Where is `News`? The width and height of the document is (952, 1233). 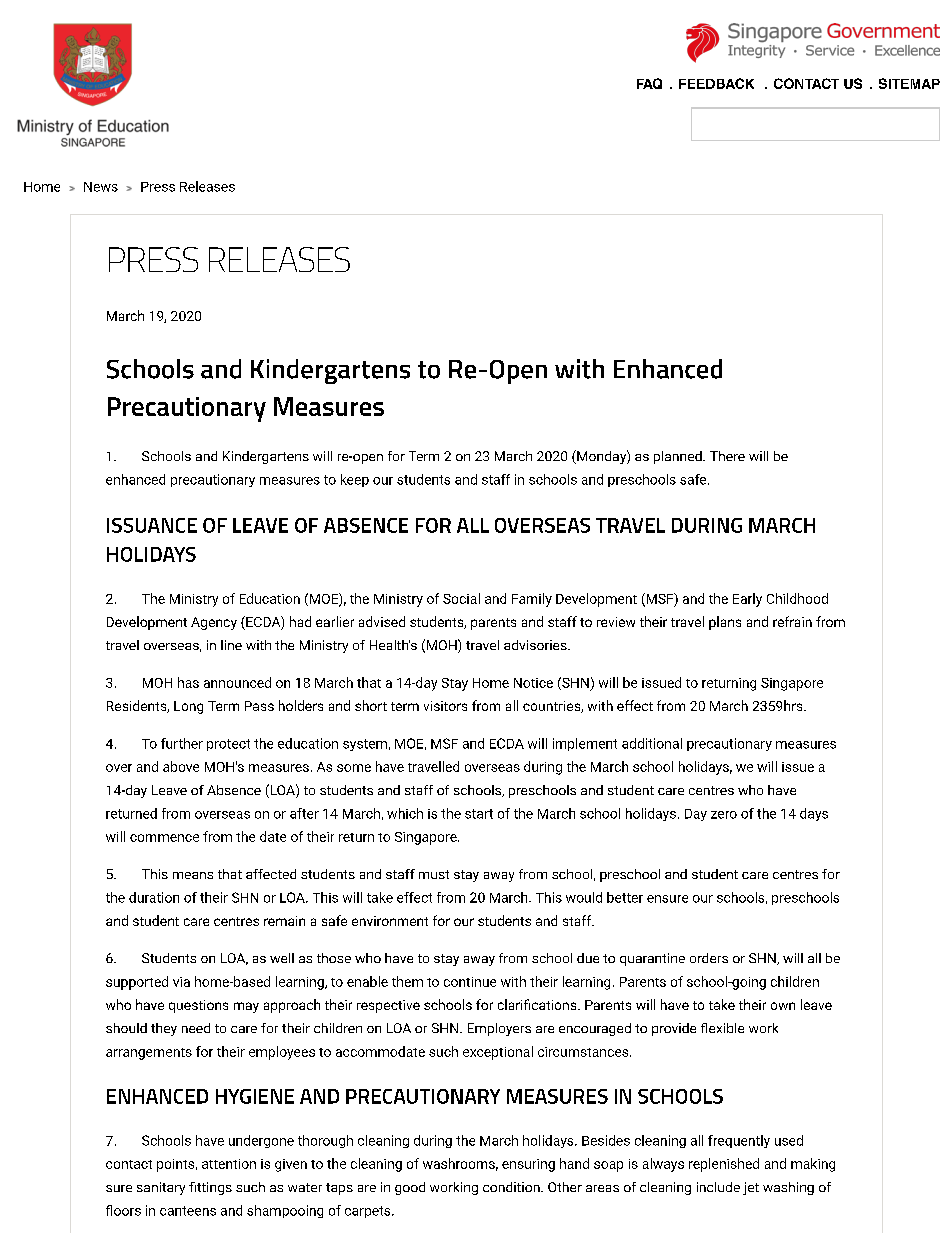
News is located at coordinates (101, 187).
